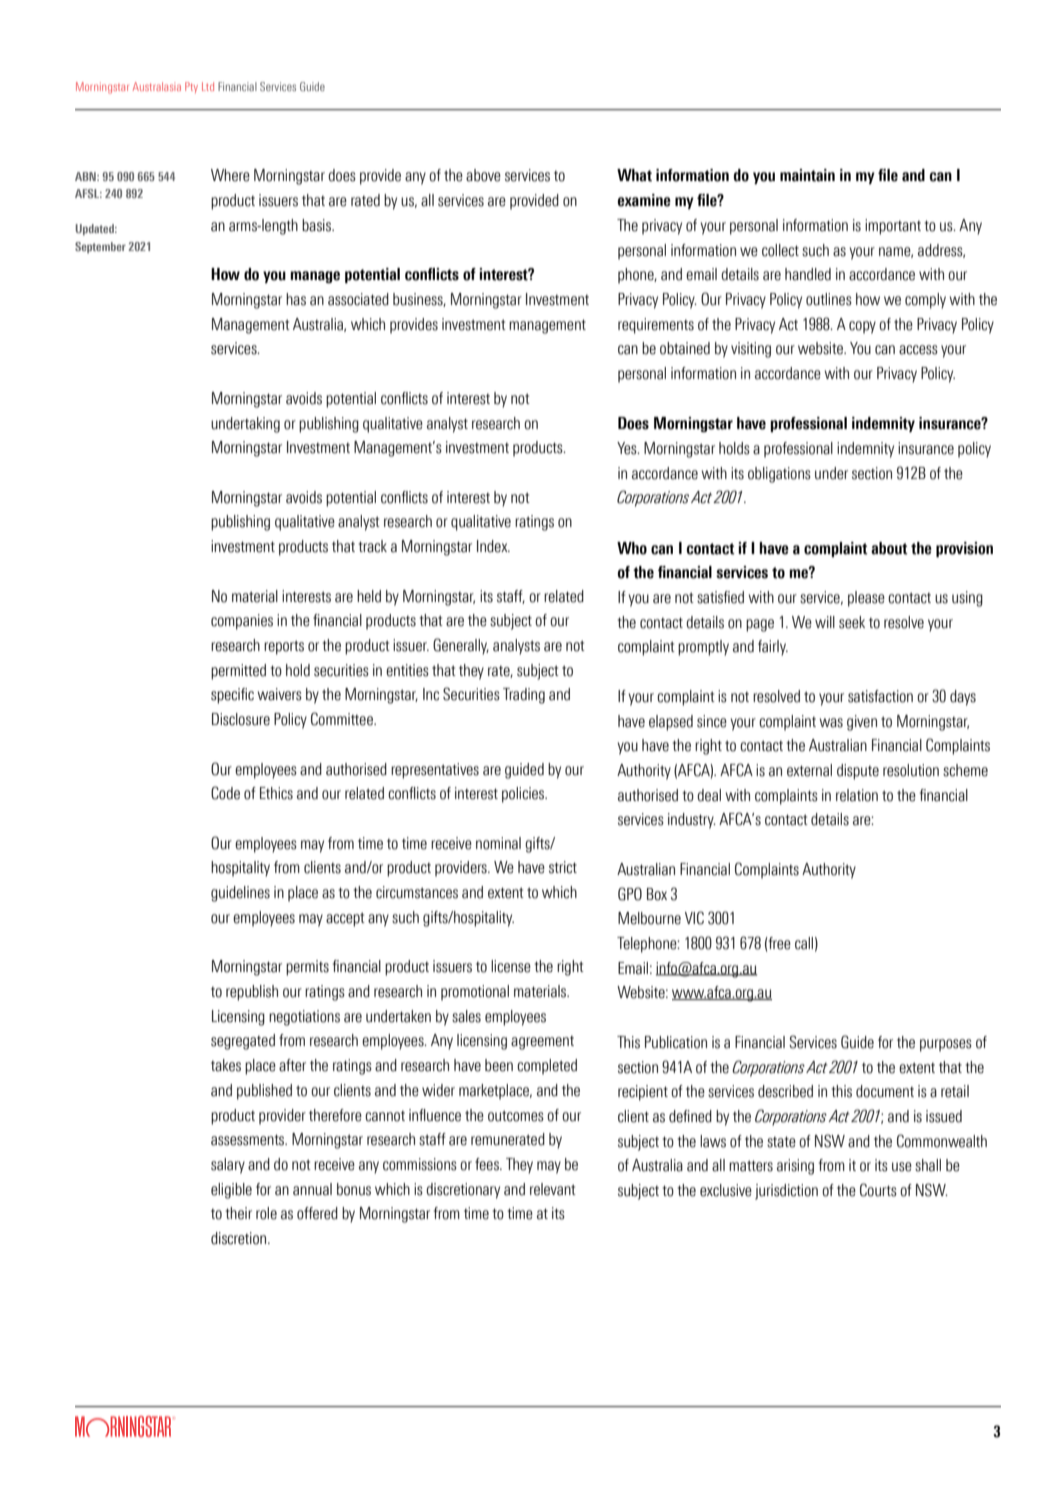  I want to click on Yes, so click(628, 448).
